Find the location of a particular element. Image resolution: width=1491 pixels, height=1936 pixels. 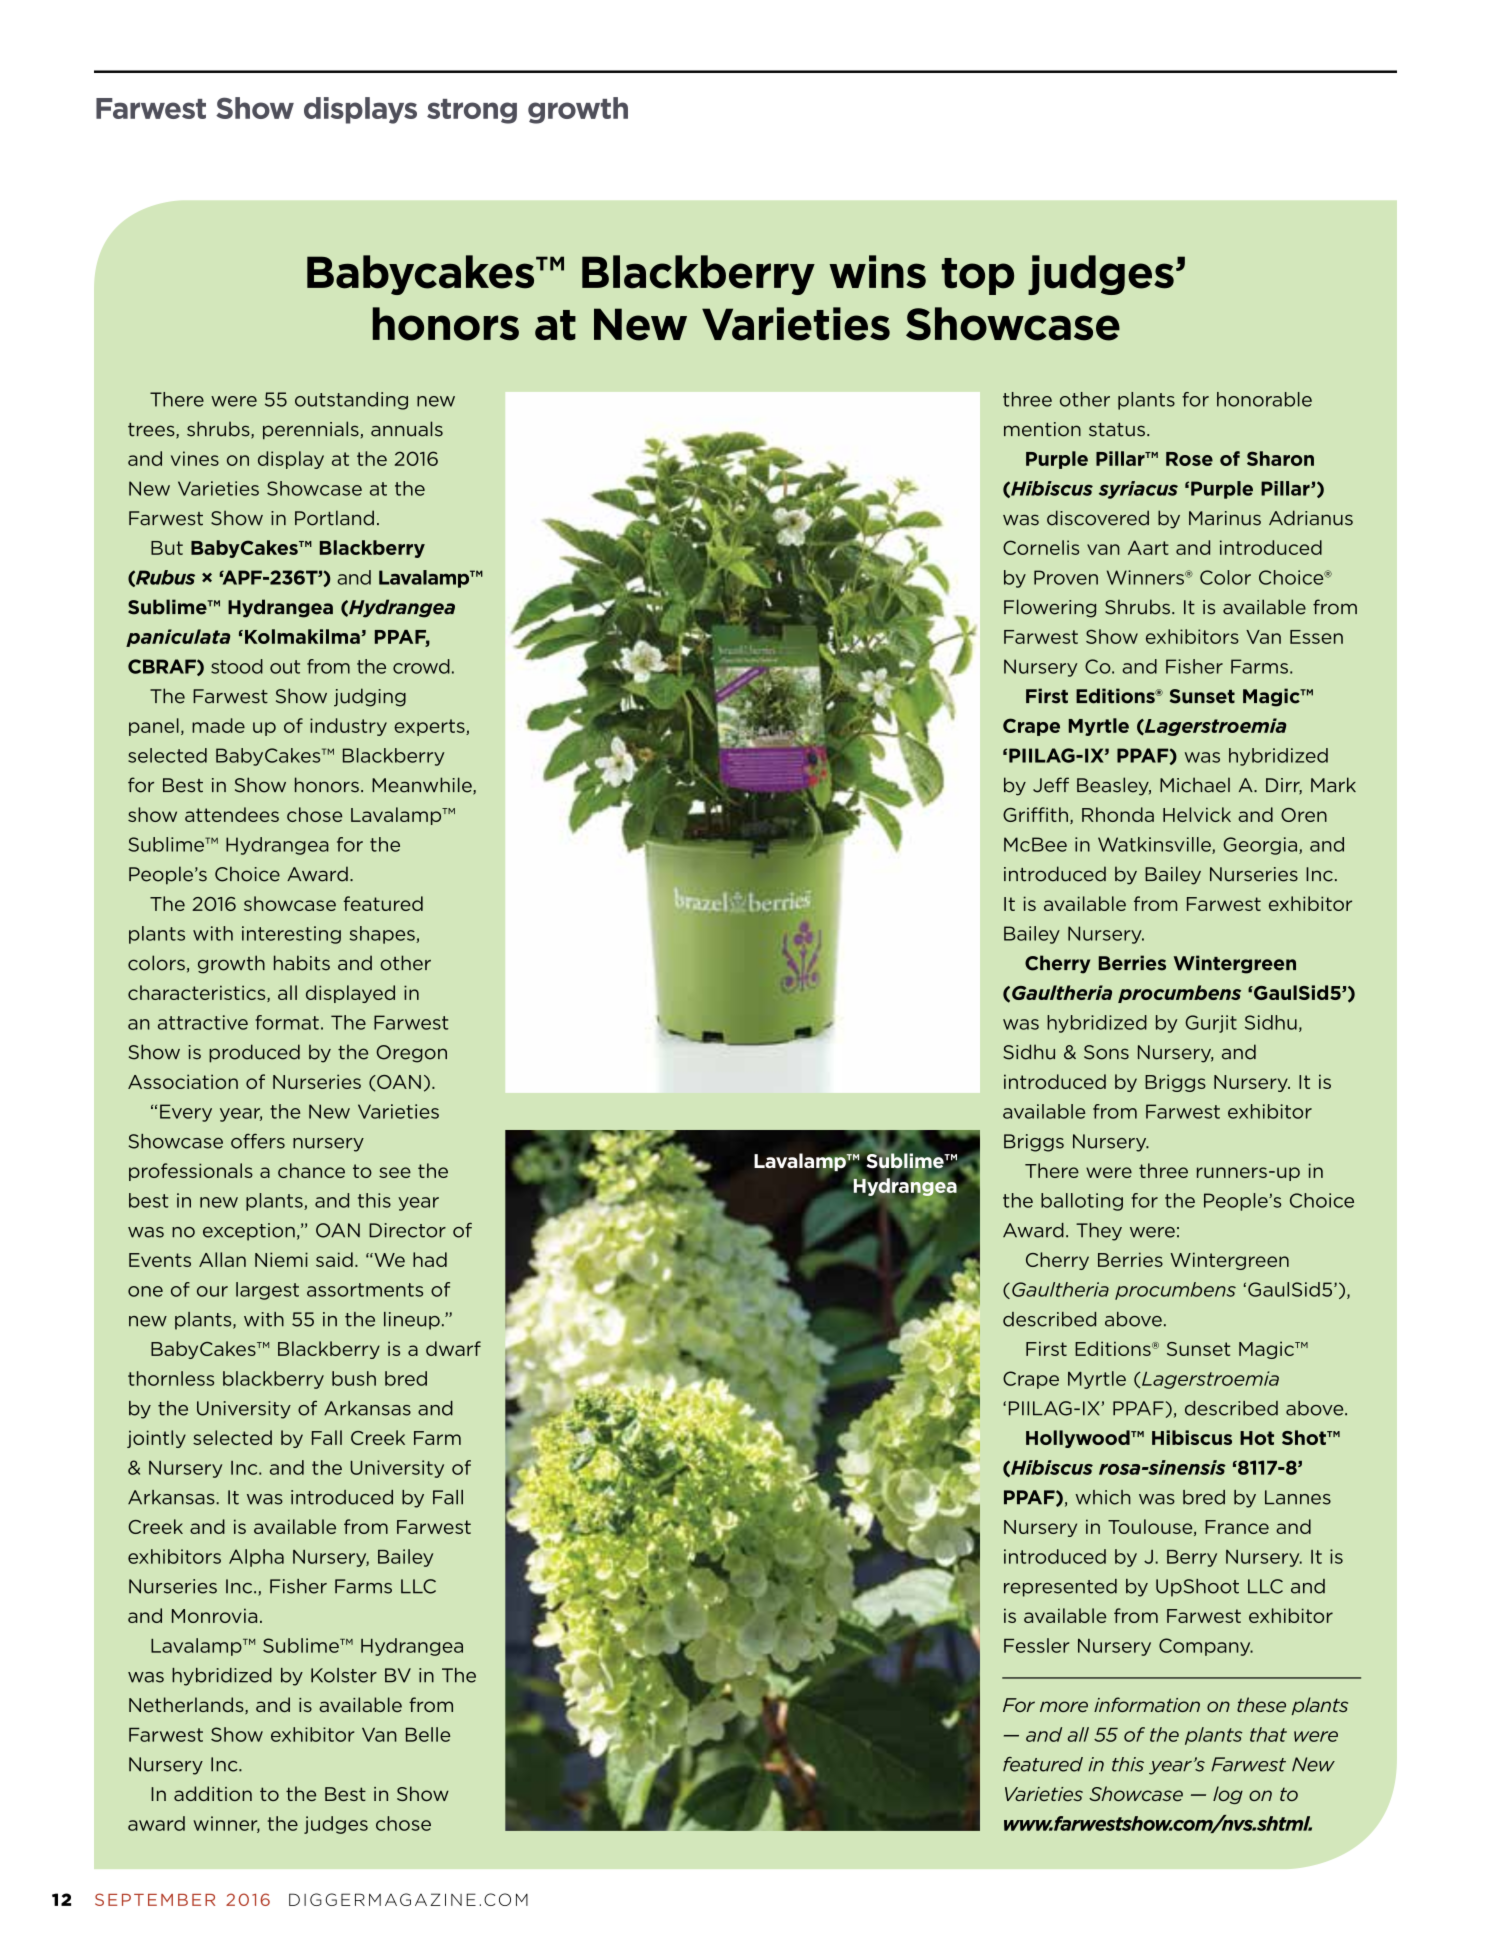

habits is located at coordinates (302, 963).
